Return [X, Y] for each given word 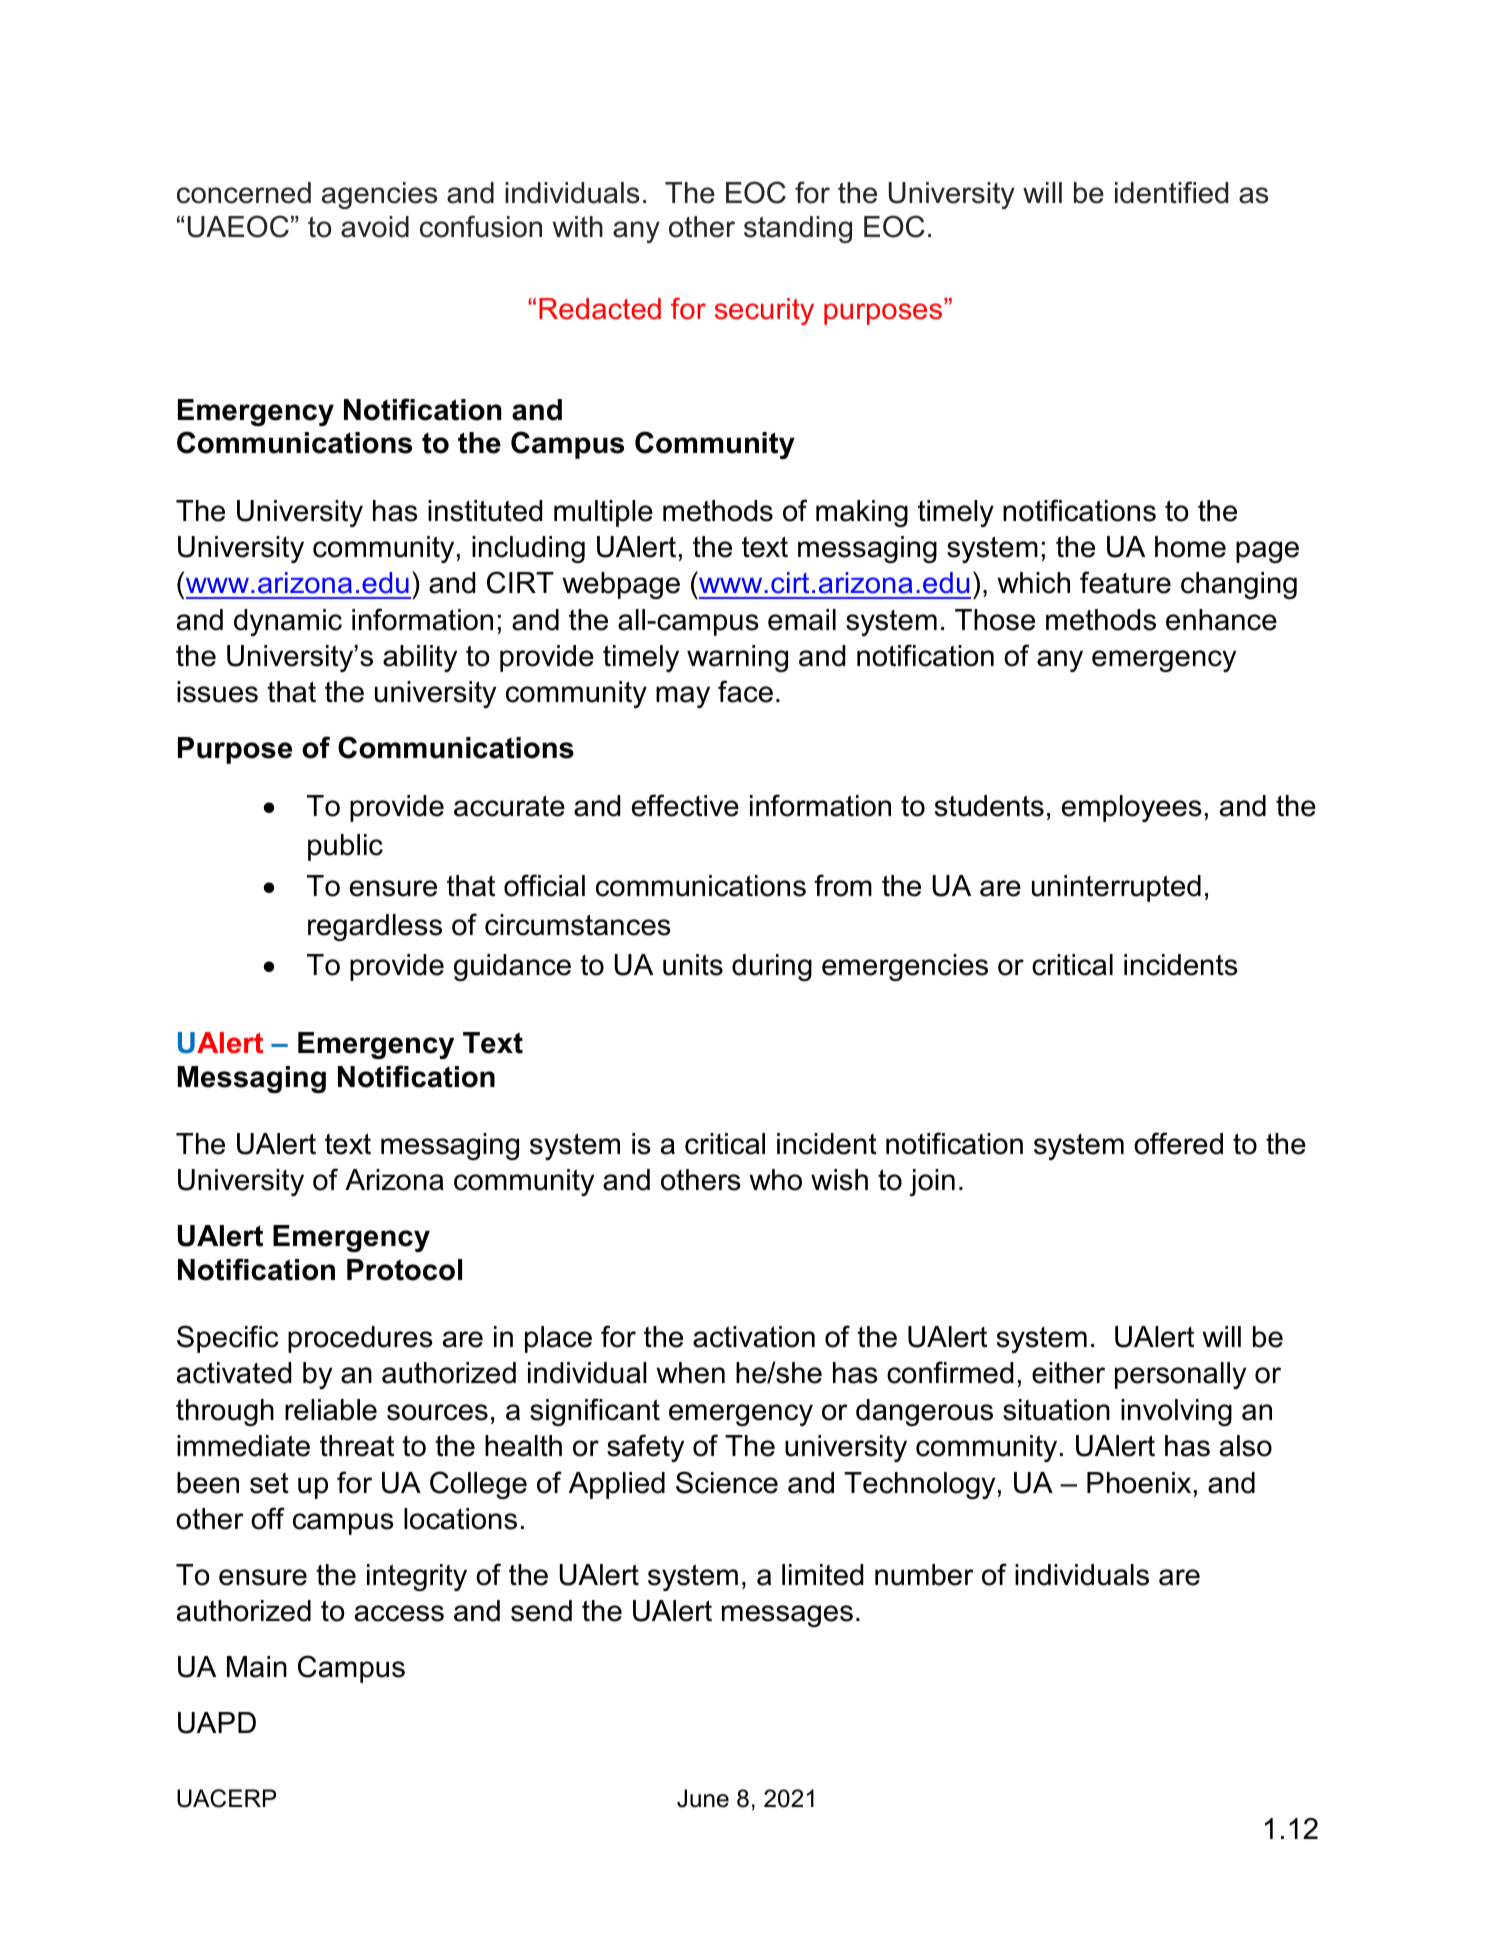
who [775, 1180]
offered [1178, 1143]
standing [798, 229]
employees [1132, 808]
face [745, 691]
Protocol [404, 1270]
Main [257, 1667]
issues [217, 692]
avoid [375, 227]
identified [1171, 192]
